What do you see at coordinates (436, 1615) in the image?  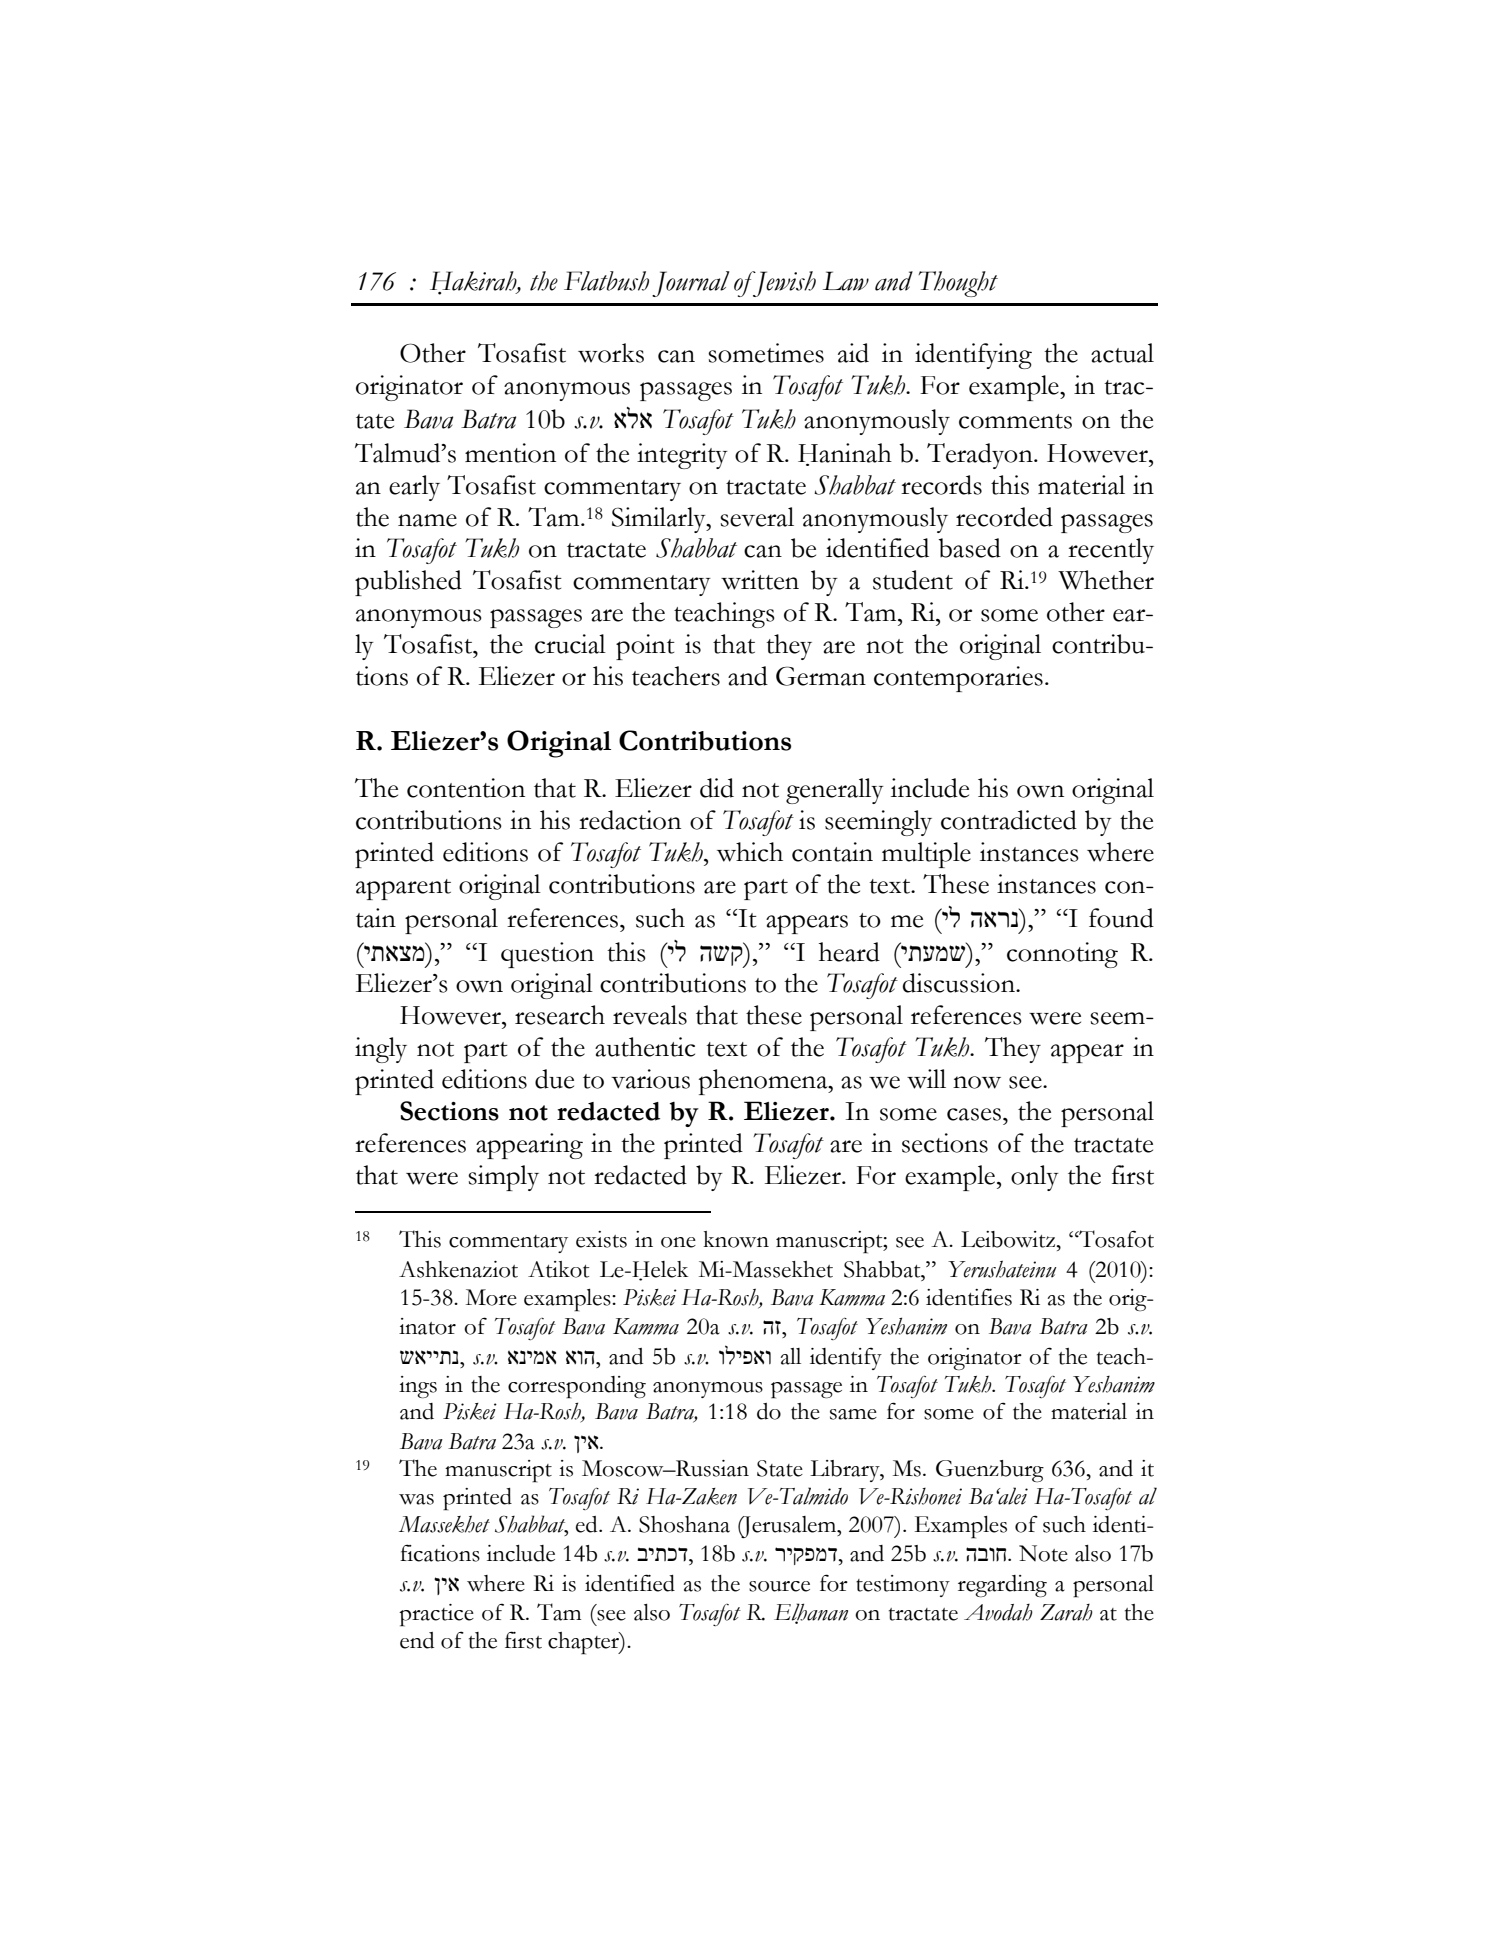 I see `practice` at bounding box center [436, 1615].
